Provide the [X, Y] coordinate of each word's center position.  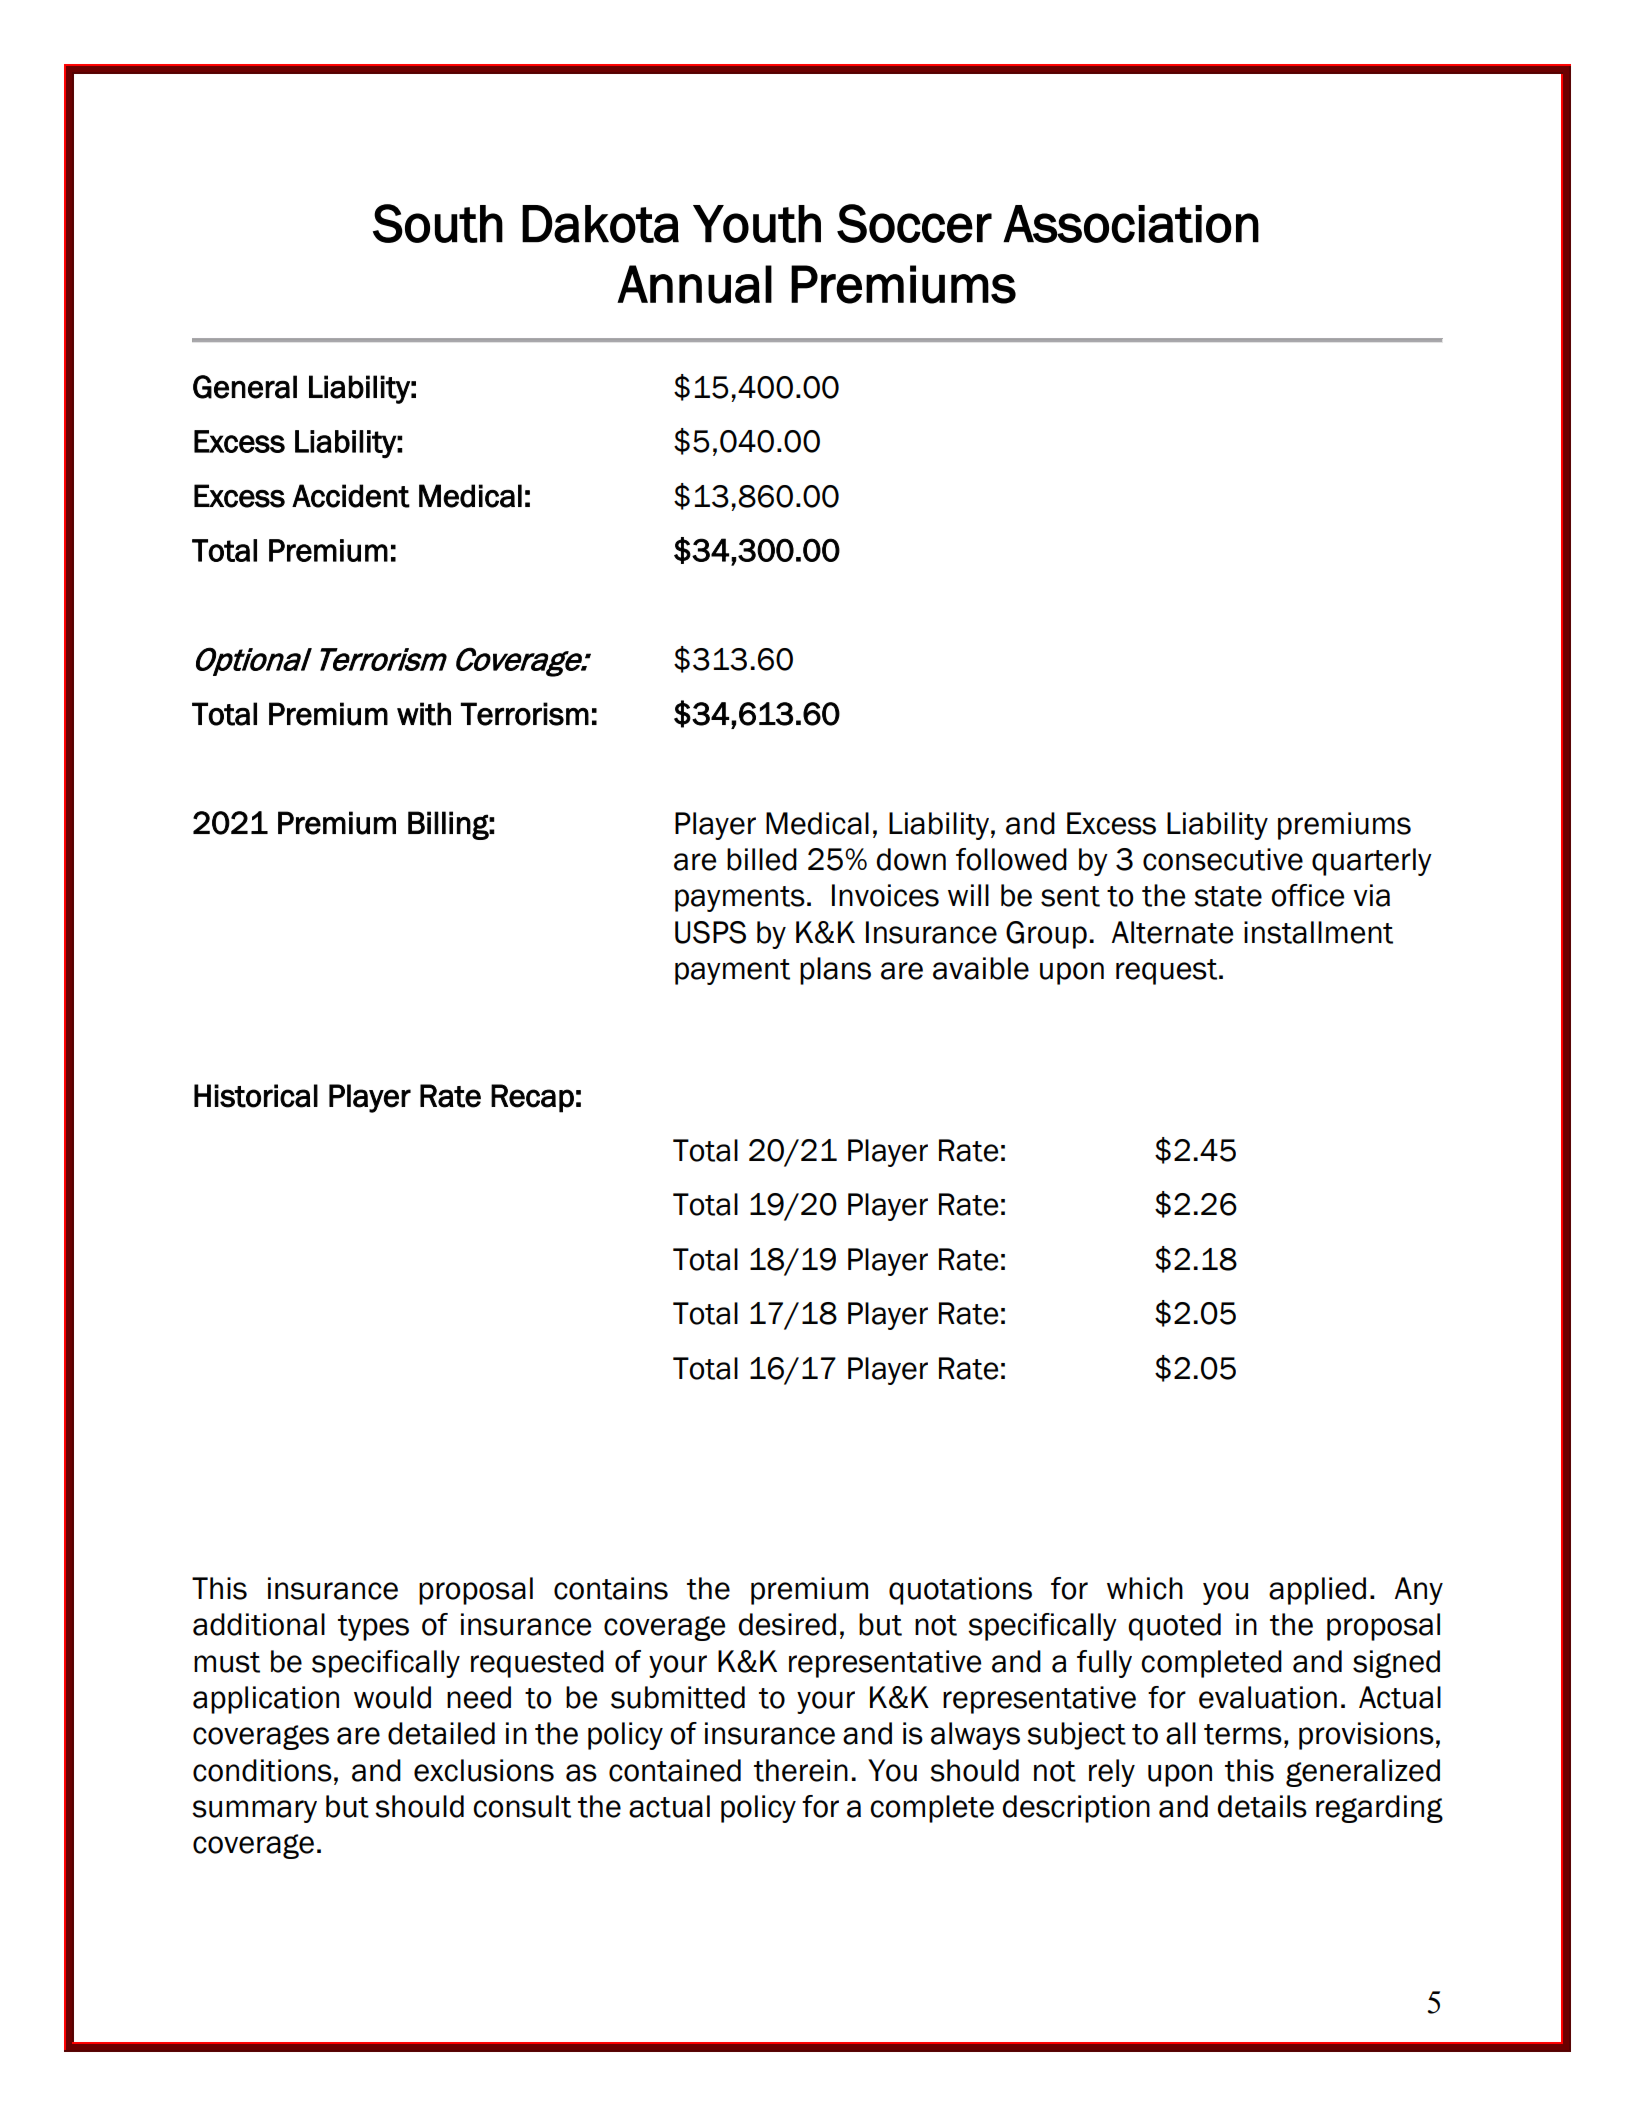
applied [1317, 1591]
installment [1318, 932]
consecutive [1223, 859]
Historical [256, 1096]
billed [762, 859]
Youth [757, 224]
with [424, 714]
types [373, 1628]
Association [1131, 224]
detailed [441, 1733]
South [438, 223]
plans [835, 971]
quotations [960, 1591]
